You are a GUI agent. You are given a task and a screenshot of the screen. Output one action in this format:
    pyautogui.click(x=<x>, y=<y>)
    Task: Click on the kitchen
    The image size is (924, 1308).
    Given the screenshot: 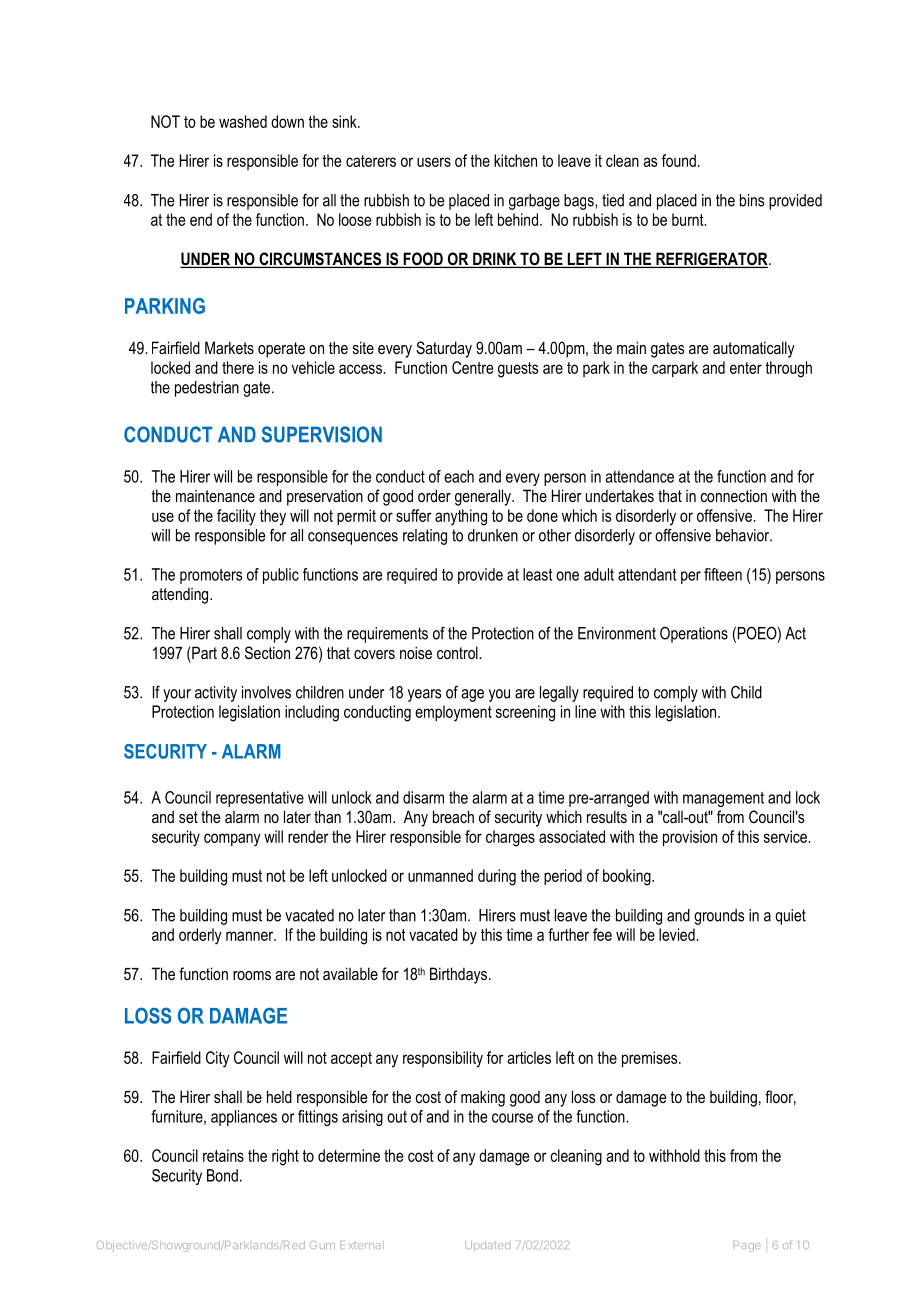 What is the action you would take?
    pyautogui.click(x=515, y=160)
